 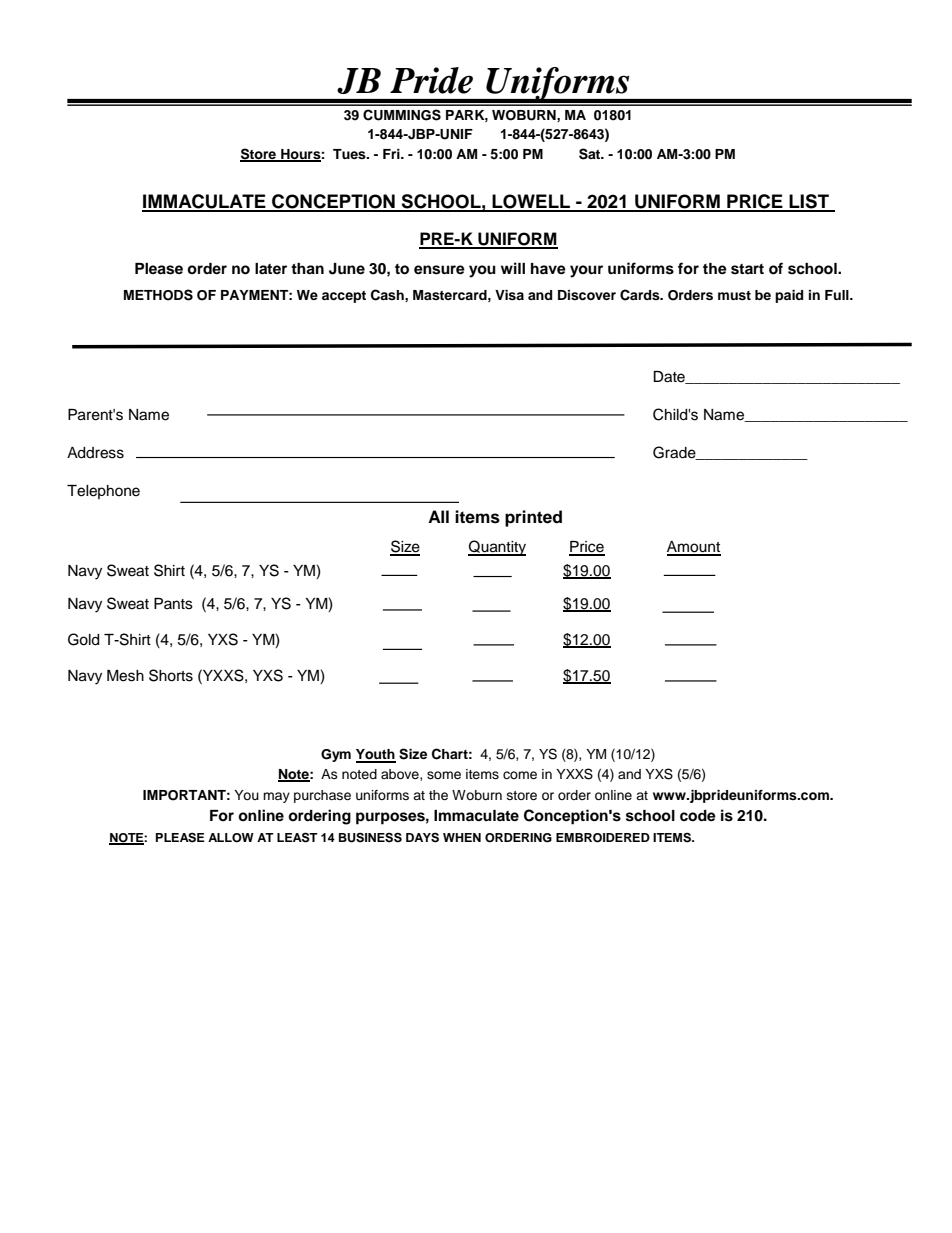 I want to click on printed, so click(x=533, y=518).
